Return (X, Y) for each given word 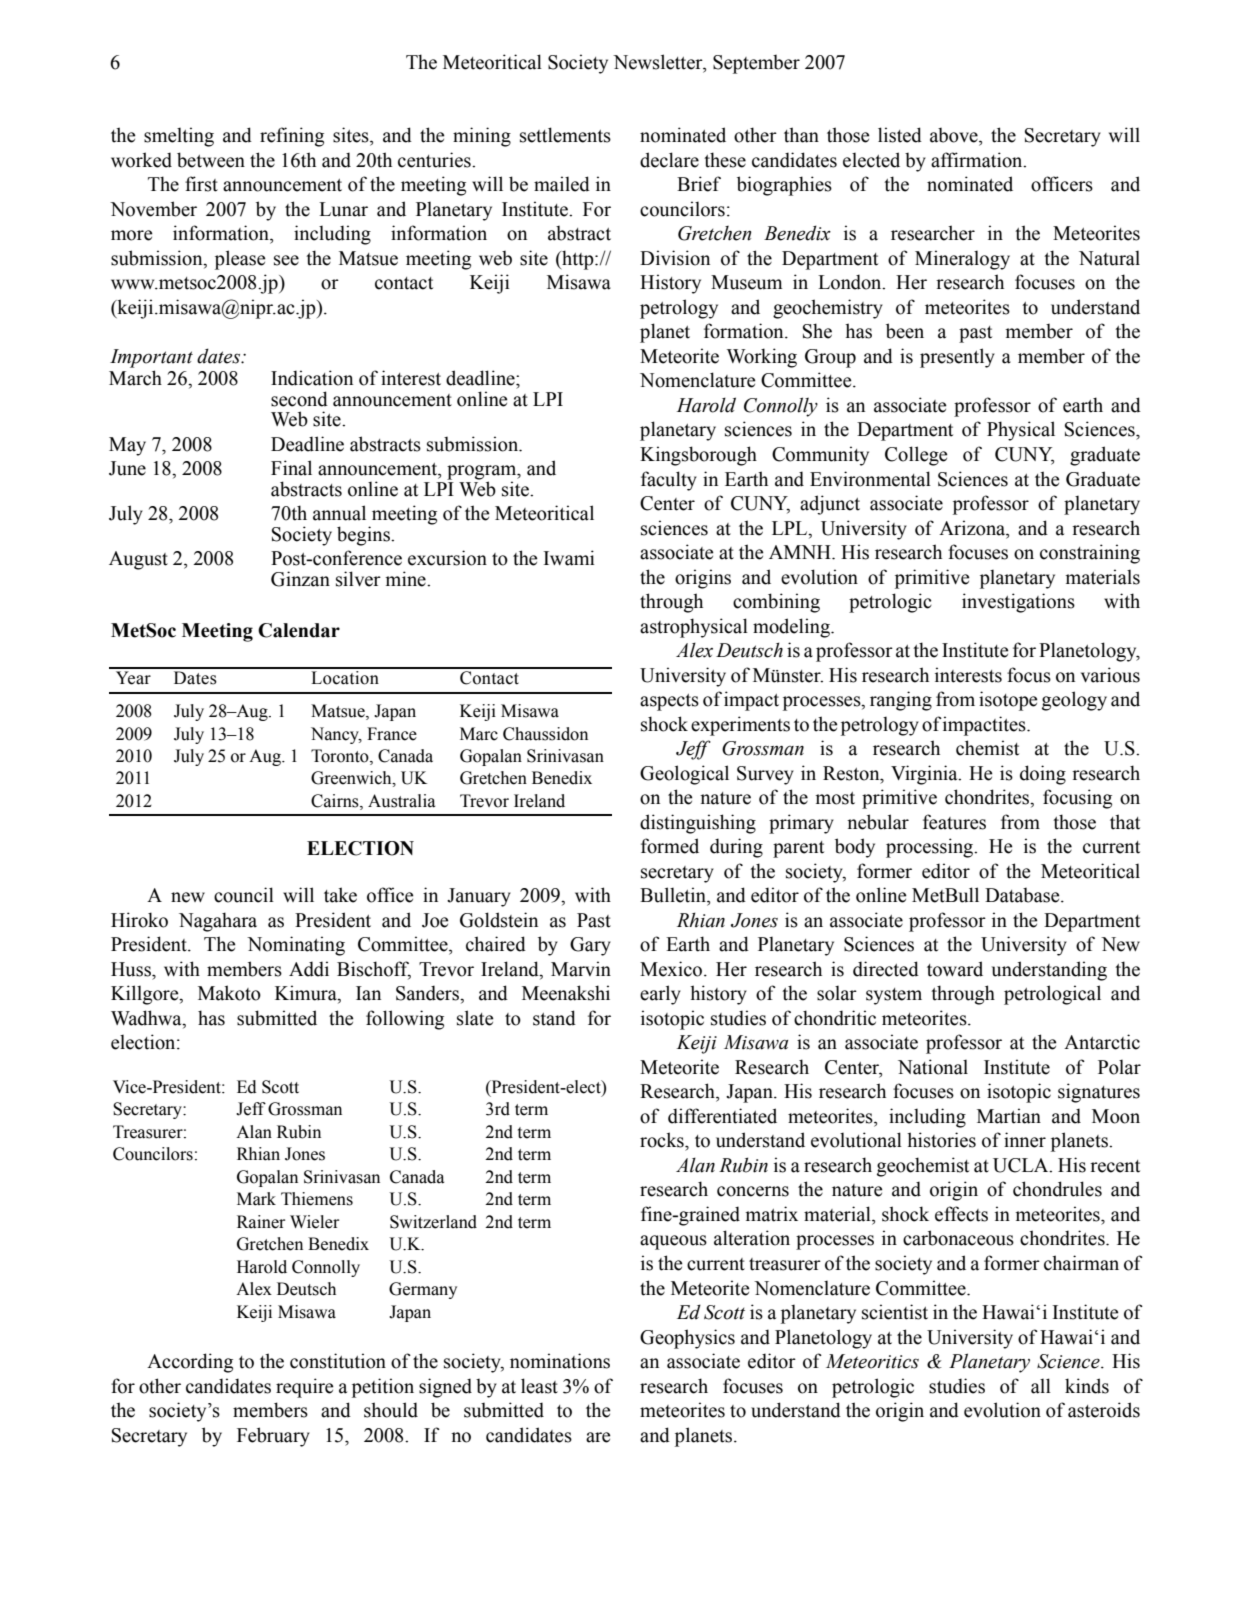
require (305, 1388)
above (955, 135)
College (916, 456)
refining (292, 137)
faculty (669, 481)
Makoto (229, 993)
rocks (663, 1140)
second (299, 399)
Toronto (341, 757)
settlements (565, 135)
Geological (684, 775)
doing (1043, 775)
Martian (1009, 1116)
